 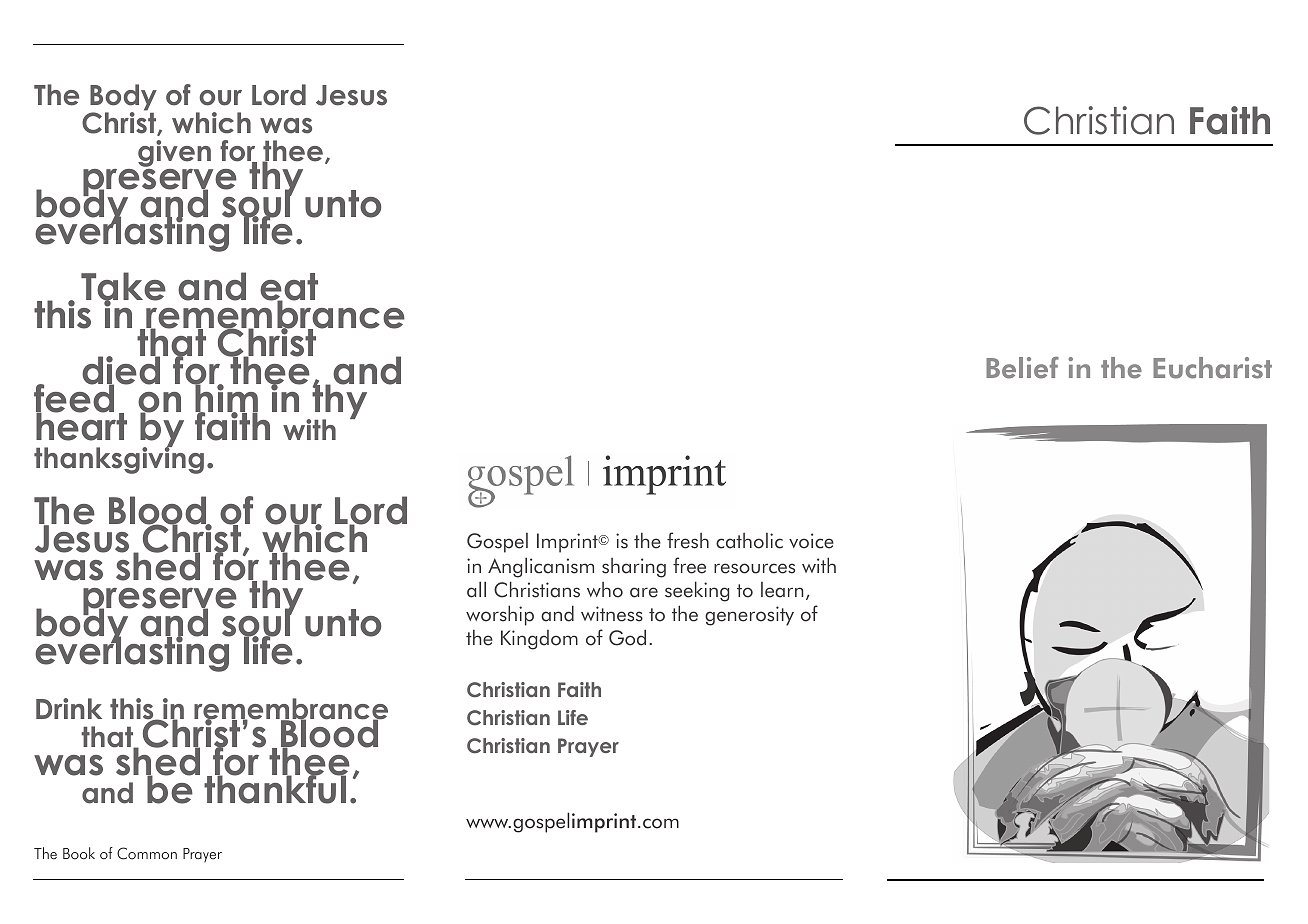 What do you see at coordinates (749, 616) in the document?
I see `generosity` at bounding box center [749, 616].
